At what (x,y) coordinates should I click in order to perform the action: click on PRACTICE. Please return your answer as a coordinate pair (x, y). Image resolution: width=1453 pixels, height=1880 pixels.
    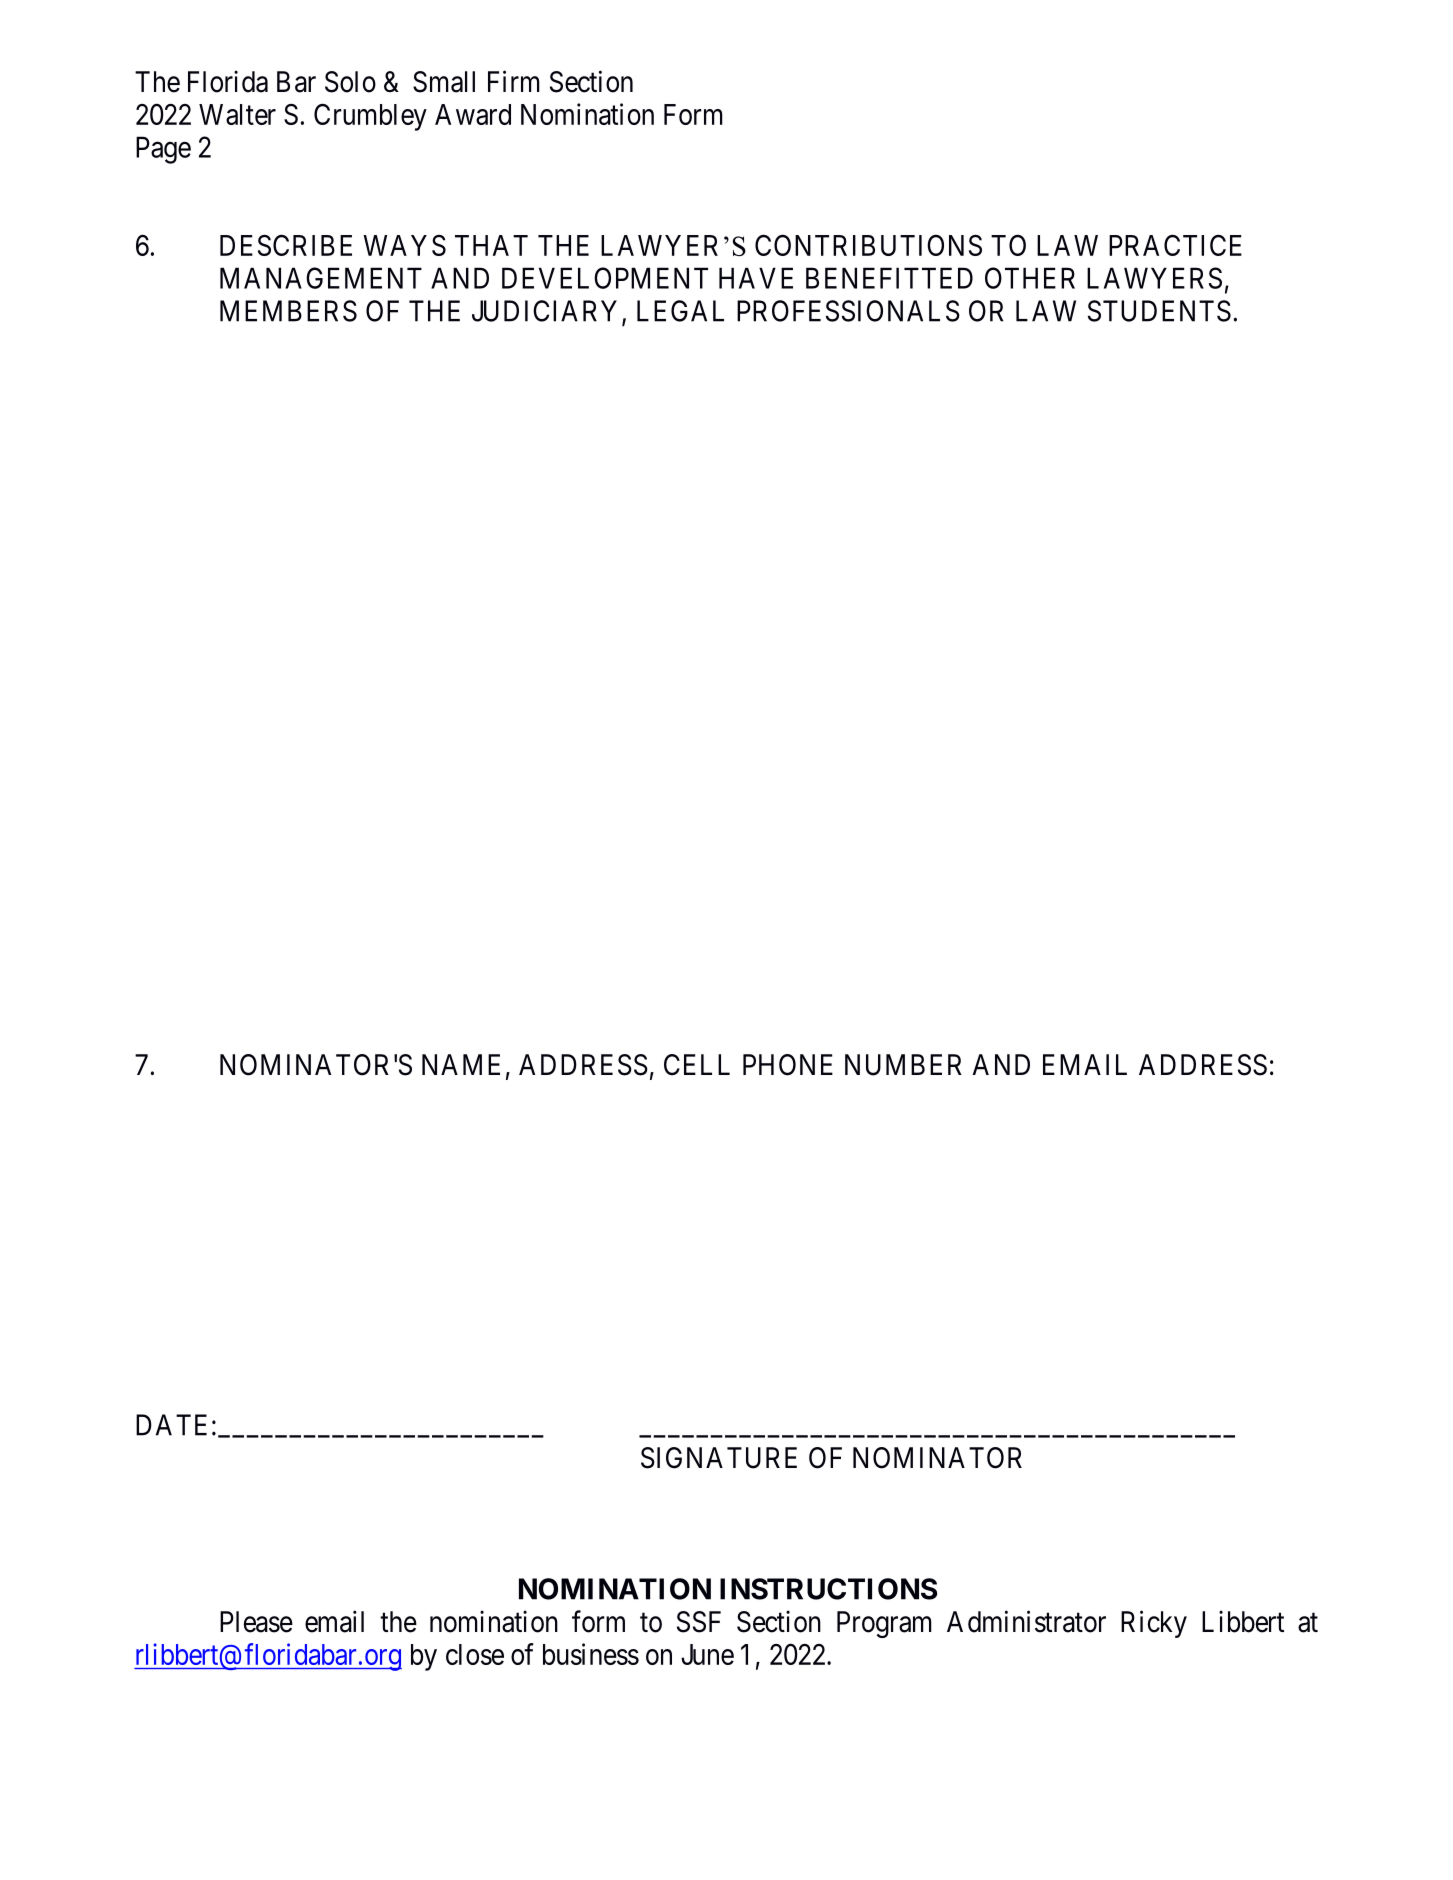
    Looking at the image, I should click on (1175, 245).
